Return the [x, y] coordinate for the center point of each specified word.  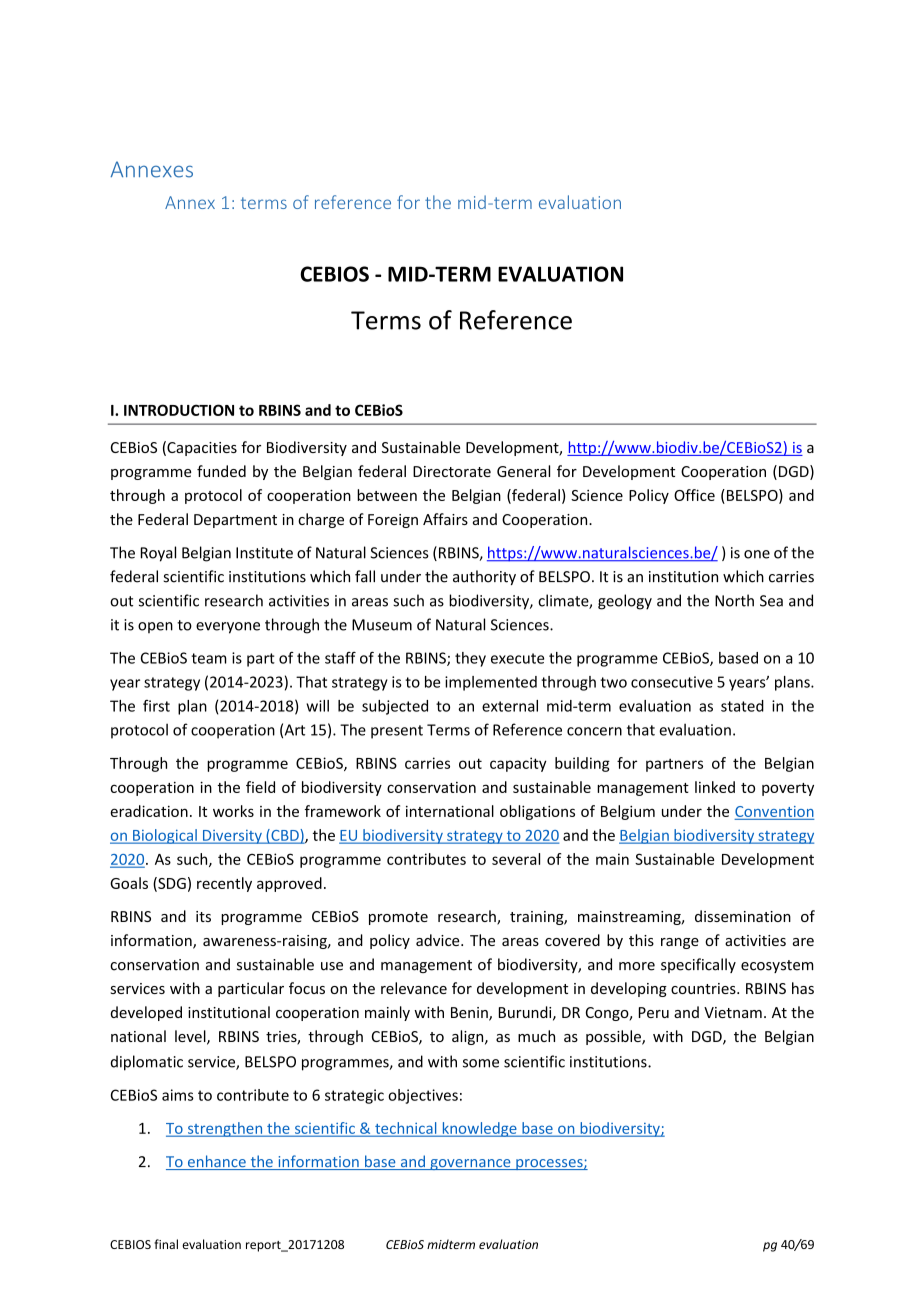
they [470, 659]
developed [146, 1013]
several [516, 859]
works [233, 811]
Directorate [452, 471]
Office [694, 495]
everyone [228, 628]
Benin [470, 1014]
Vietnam [733, 1012]
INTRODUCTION [179, 410]
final [166, 1244]
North [734, 600]
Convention [774, 811]
